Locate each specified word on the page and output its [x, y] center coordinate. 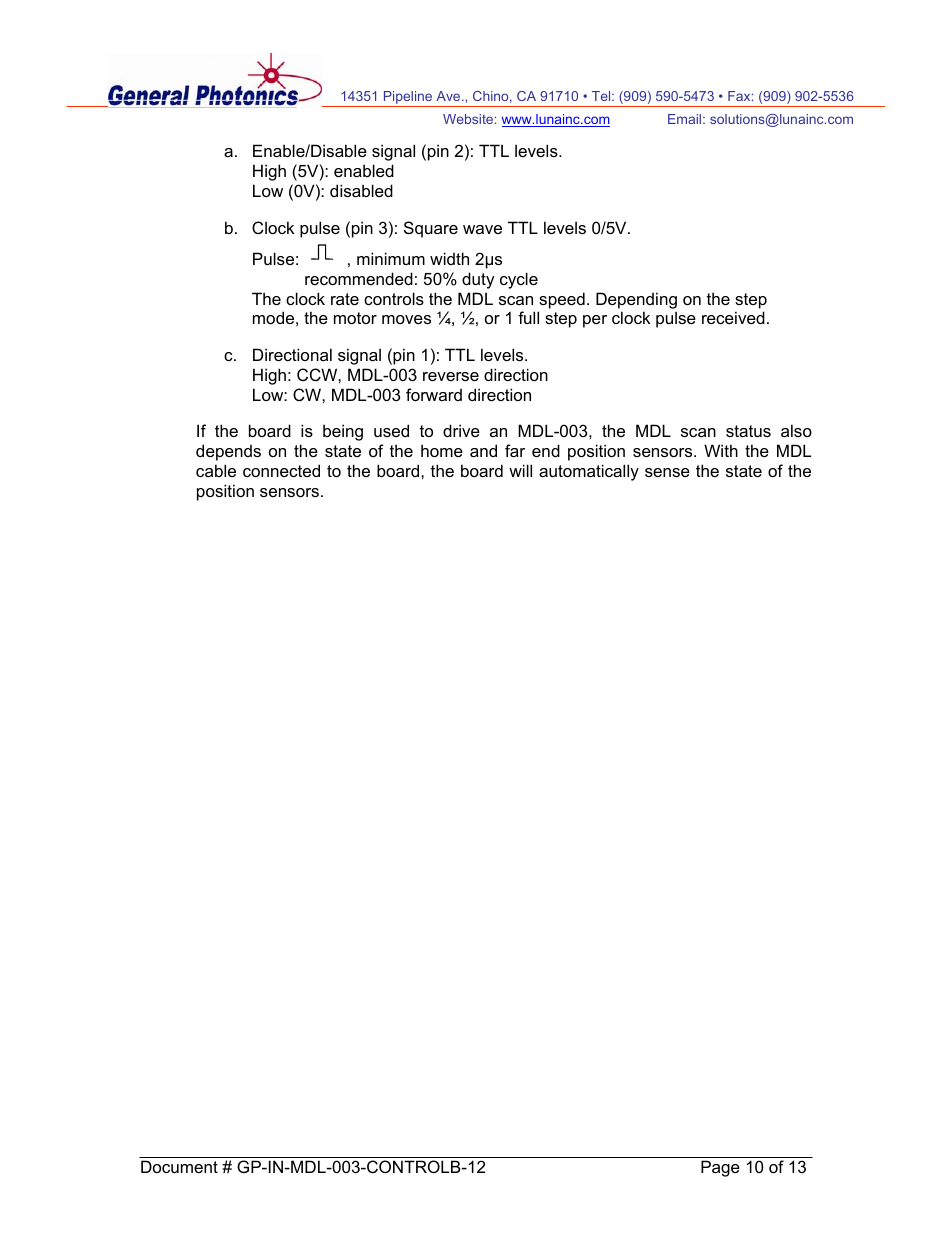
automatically [589, 472]
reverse [451, 376]
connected [281, 470]
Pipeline [408, 99]
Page [720, 1168]
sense [667, 472]
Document [179, 1166]
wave [482, 229]
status [748, 431]
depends [228, 452]
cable [216, 470]
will [520, 470]
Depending [636, 300]
